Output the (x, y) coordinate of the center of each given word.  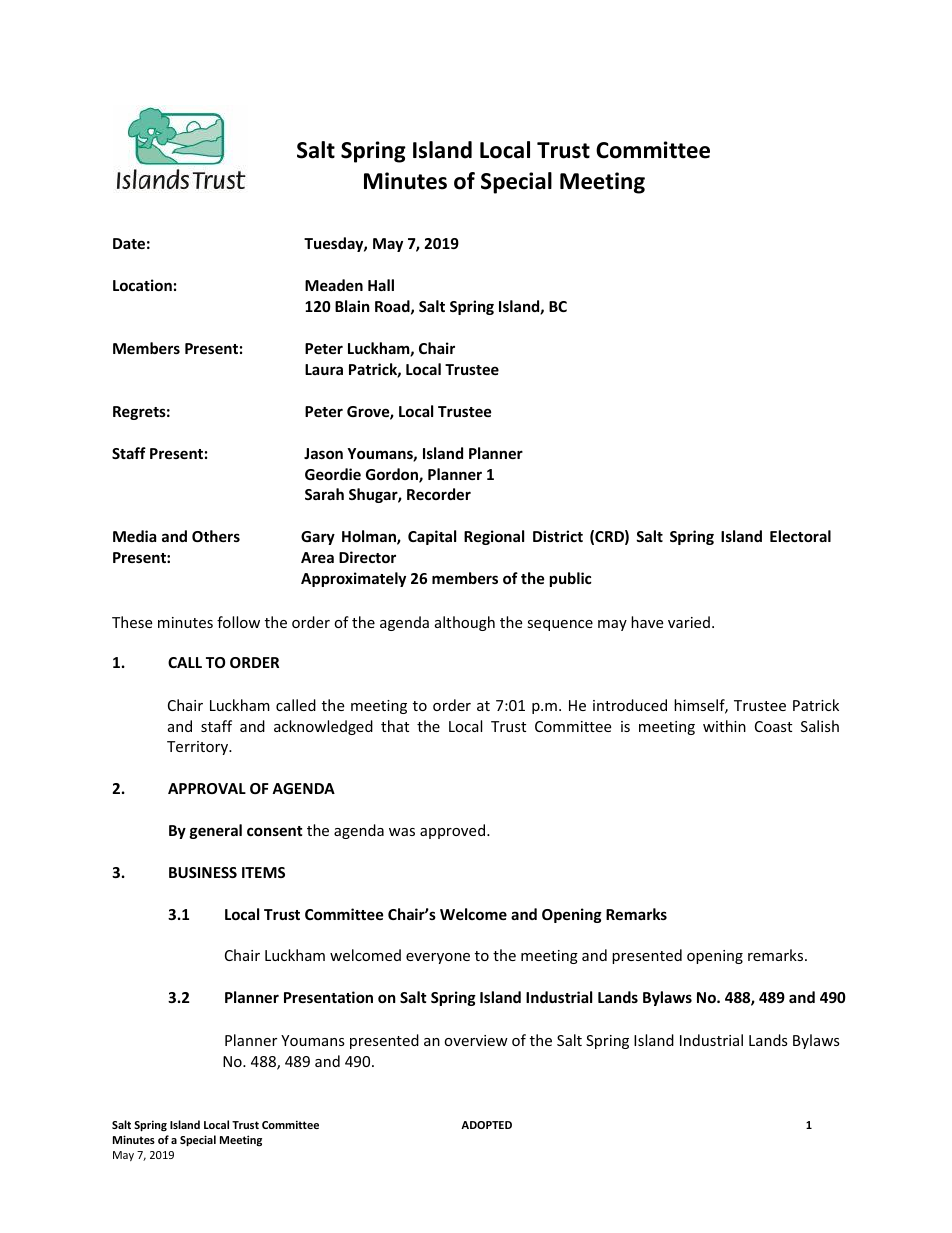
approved (454, 831)
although (465, 623)
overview (476, 1040)
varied (689, 622)
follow (238, 622)
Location (142, 285)
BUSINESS (203, 872)
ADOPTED (486, 1125)
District (558, 536)
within (724, 726)
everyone (438, 958)
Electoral (800, 536)
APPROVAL (207, 788)
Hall (381, 285)
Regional (494, 537)
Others (216, 536)
